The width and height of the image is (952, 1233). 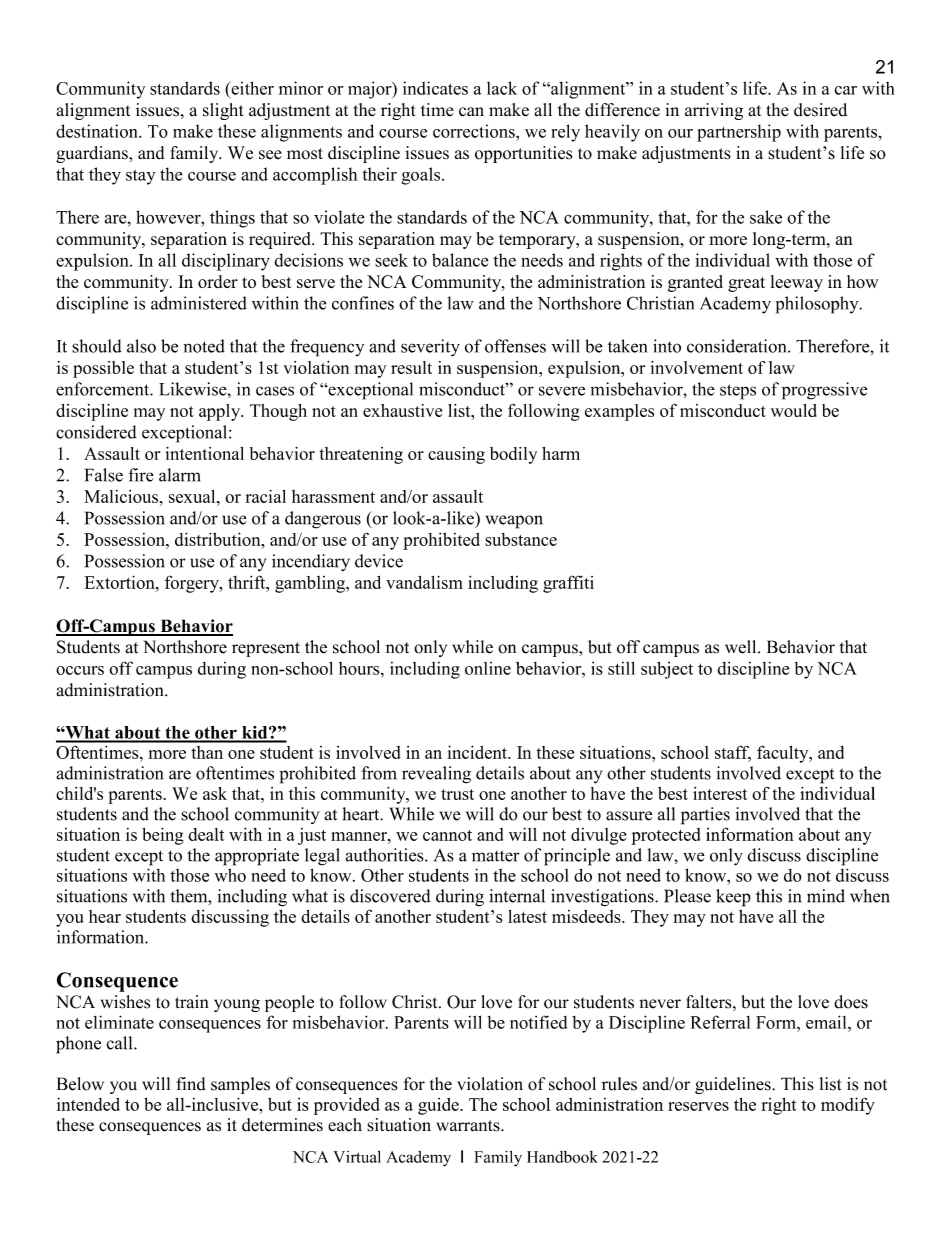 I want to click on interest, so click(x=720, y=793).
